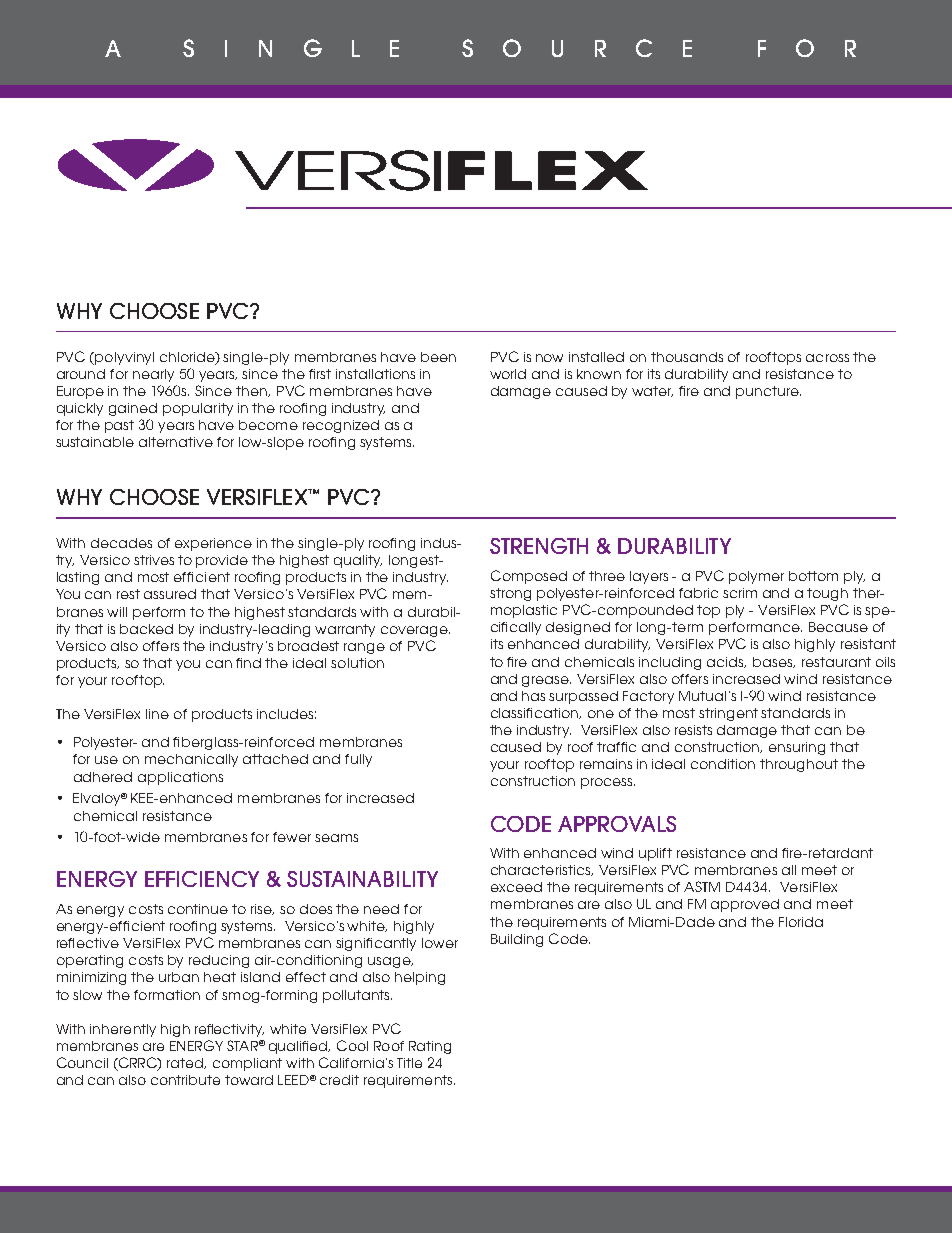 This image has width=952, height=1233. I want to click on stringent, so click(728, 714).
